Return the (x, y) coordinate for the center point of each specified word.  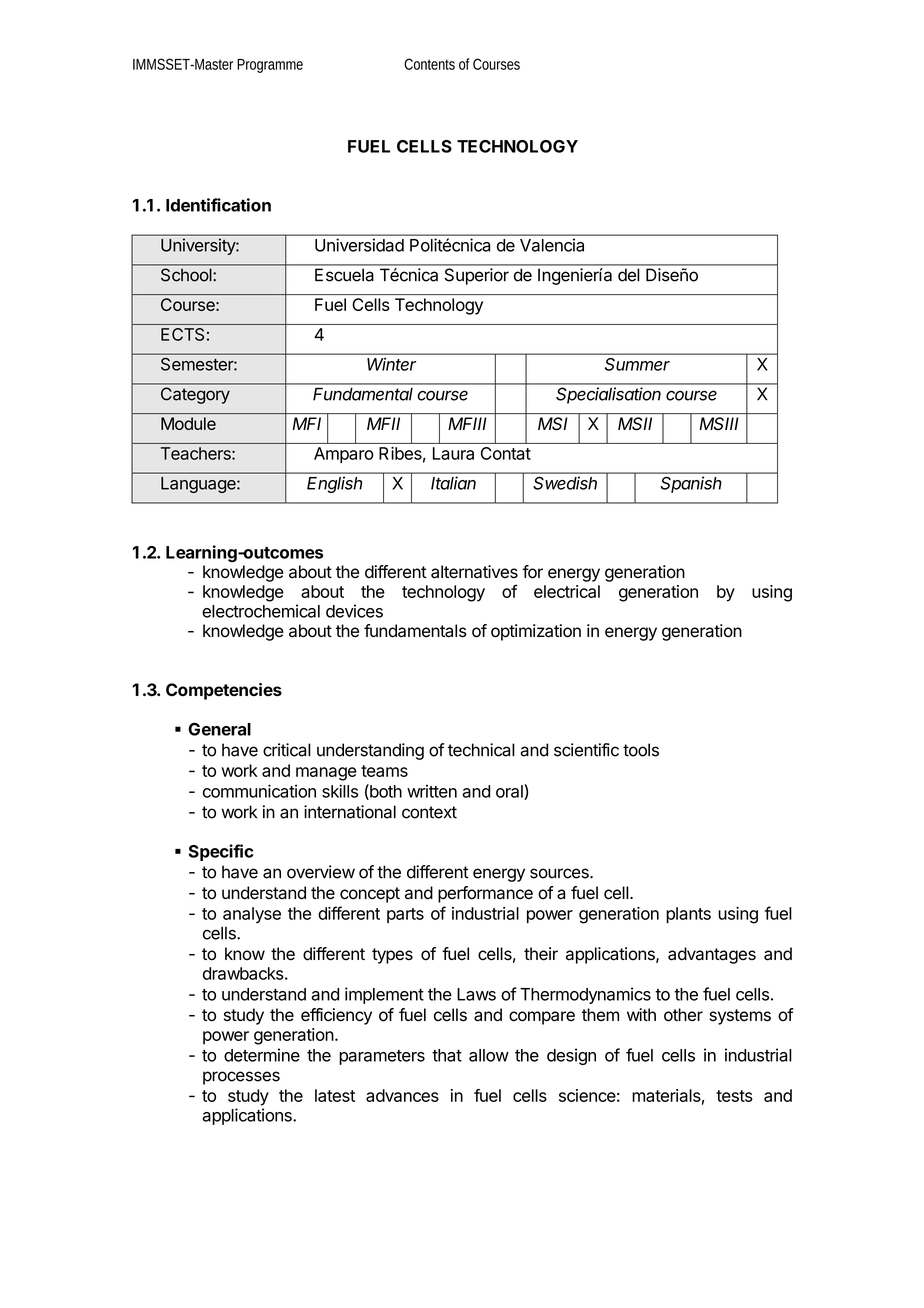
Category (194, 395)
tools (641, 750)
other (683, 1015)
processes (241, 1078)
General (219, 729)
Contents (429, 64)
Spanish (691, 485)
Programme (270, 66)
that (447, 1055)
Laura (453, 453)
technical (481, 750)
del (628, 275)
